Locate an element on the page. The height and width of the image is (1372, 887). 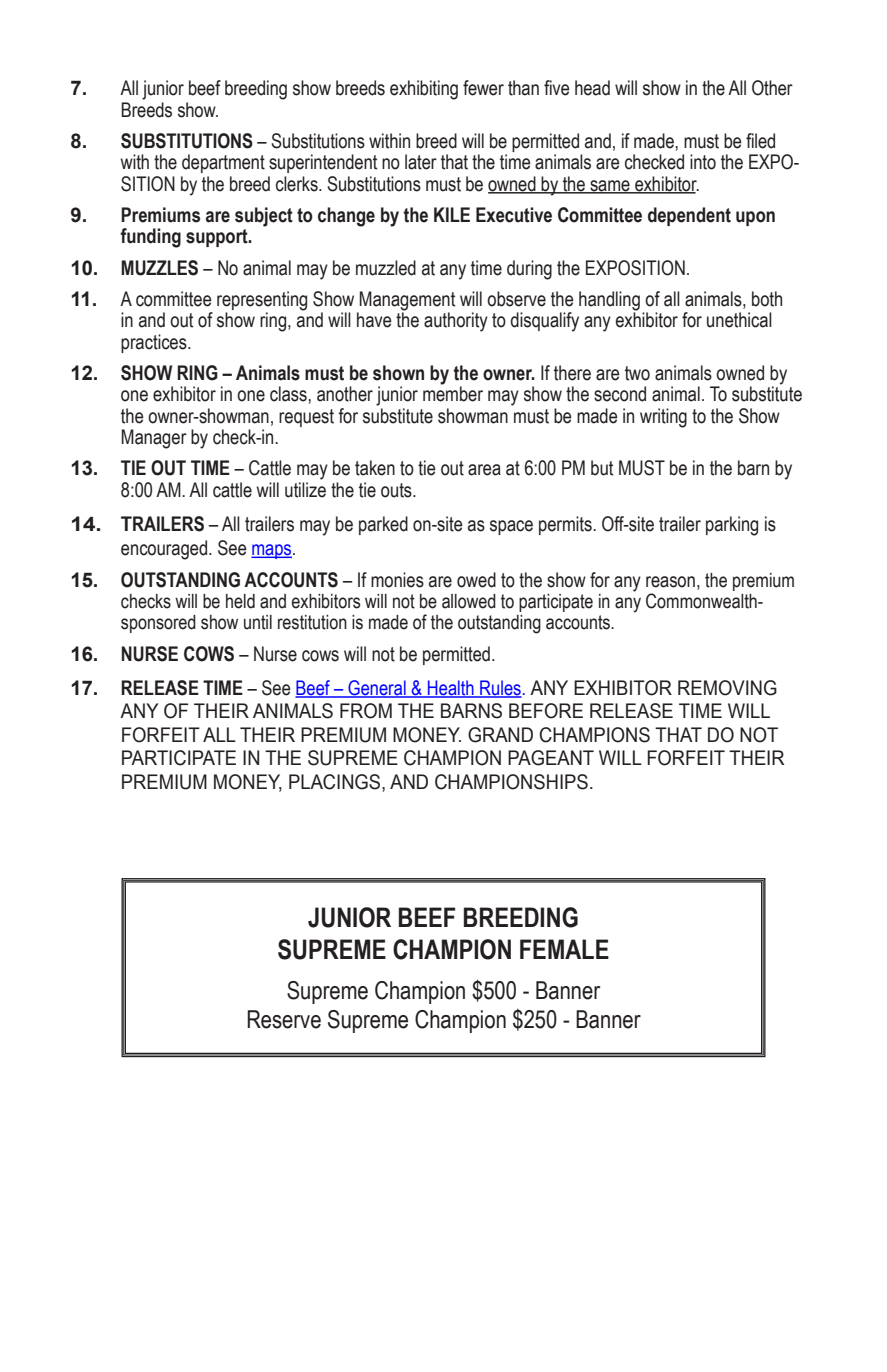
GRAND is located at coordinates (500, 735).
